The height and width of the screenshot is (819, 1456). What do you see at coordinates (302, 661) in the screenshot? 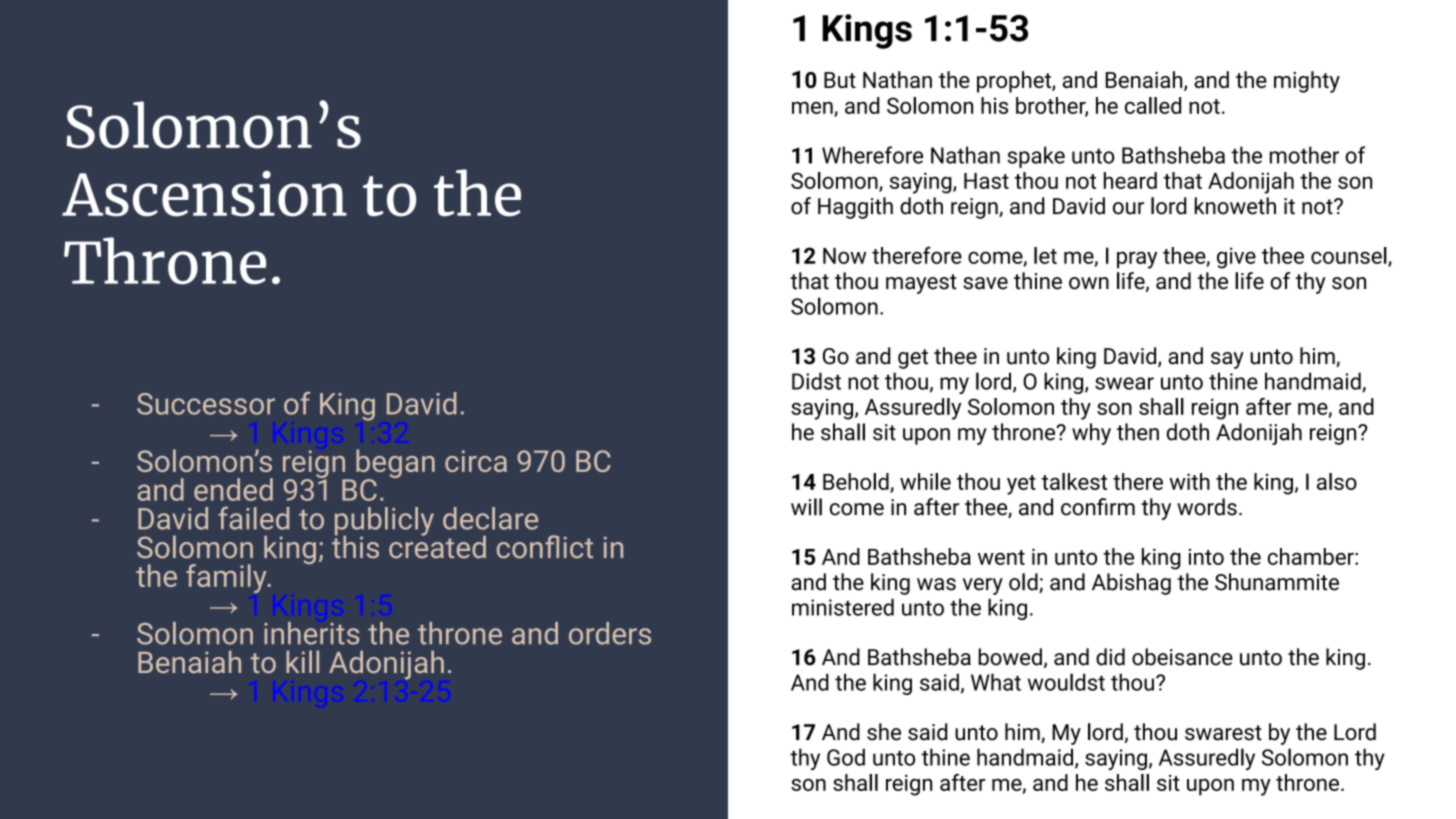
I see `kill` at bounding box center [302, 661].
